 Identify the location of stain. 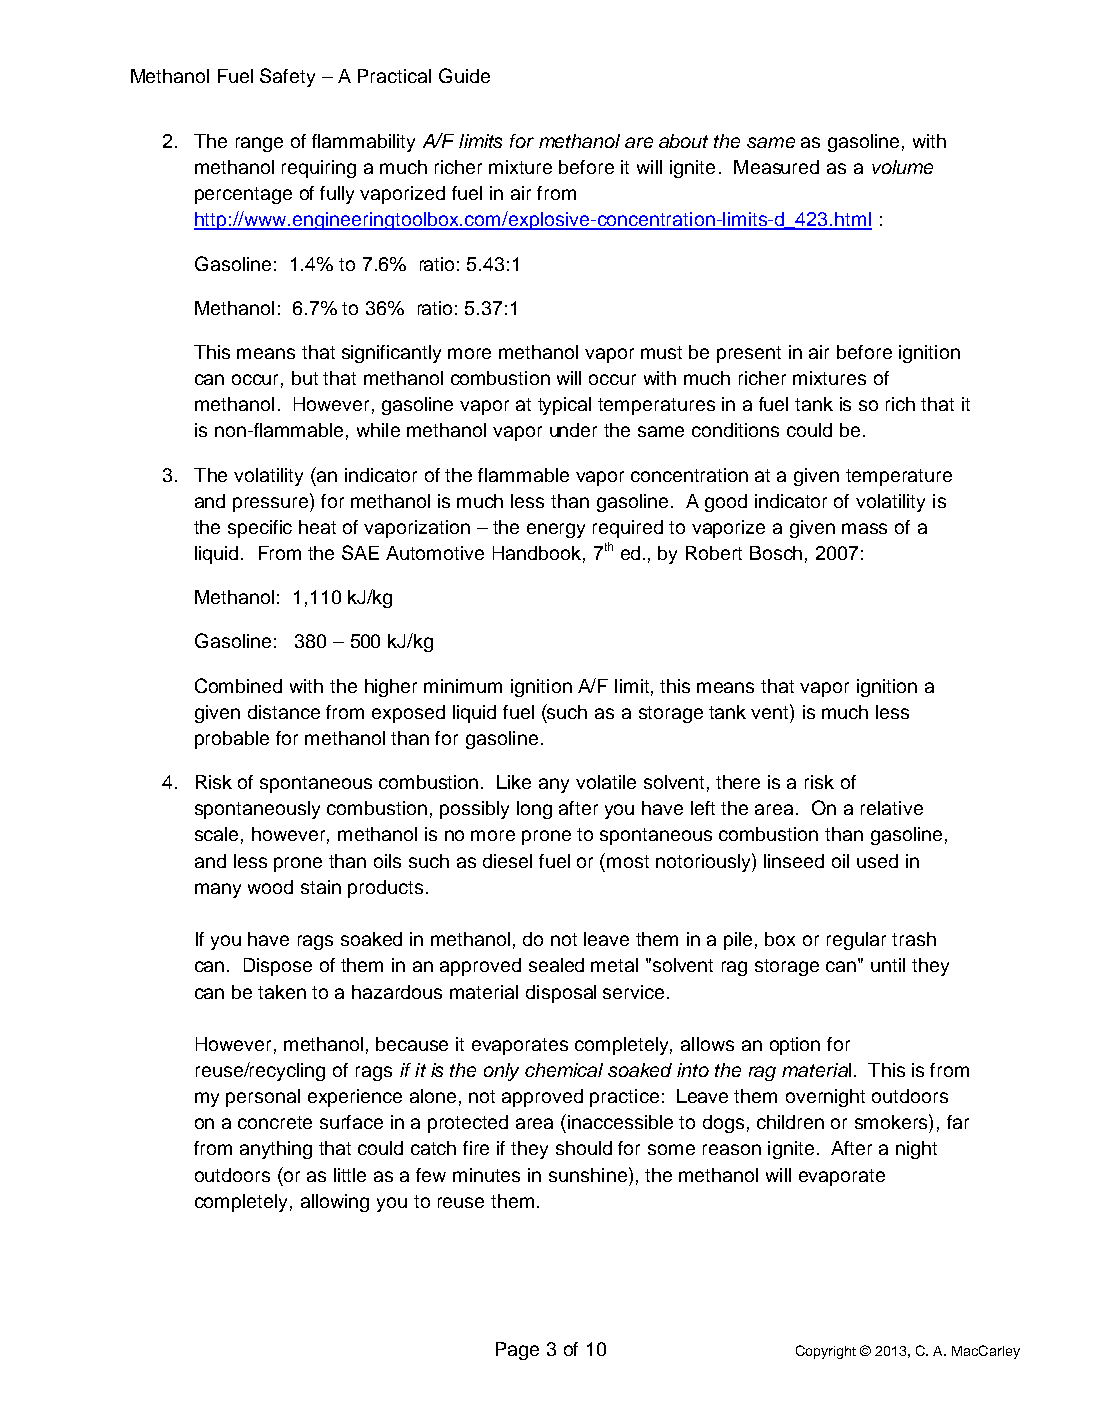
(321, 887).
